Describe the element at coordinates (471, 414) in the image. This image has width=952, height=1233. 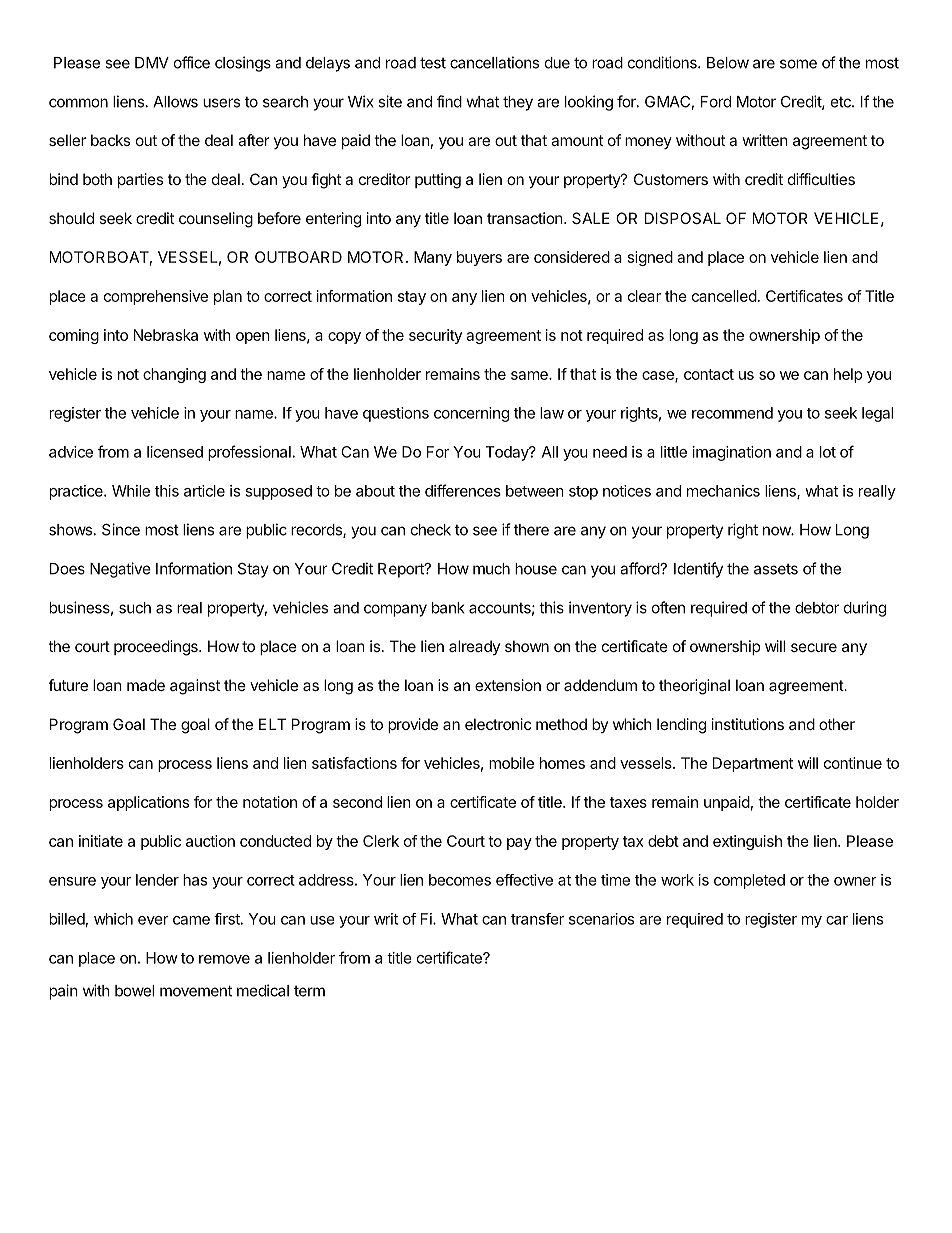
I see `concerning` at that location.
